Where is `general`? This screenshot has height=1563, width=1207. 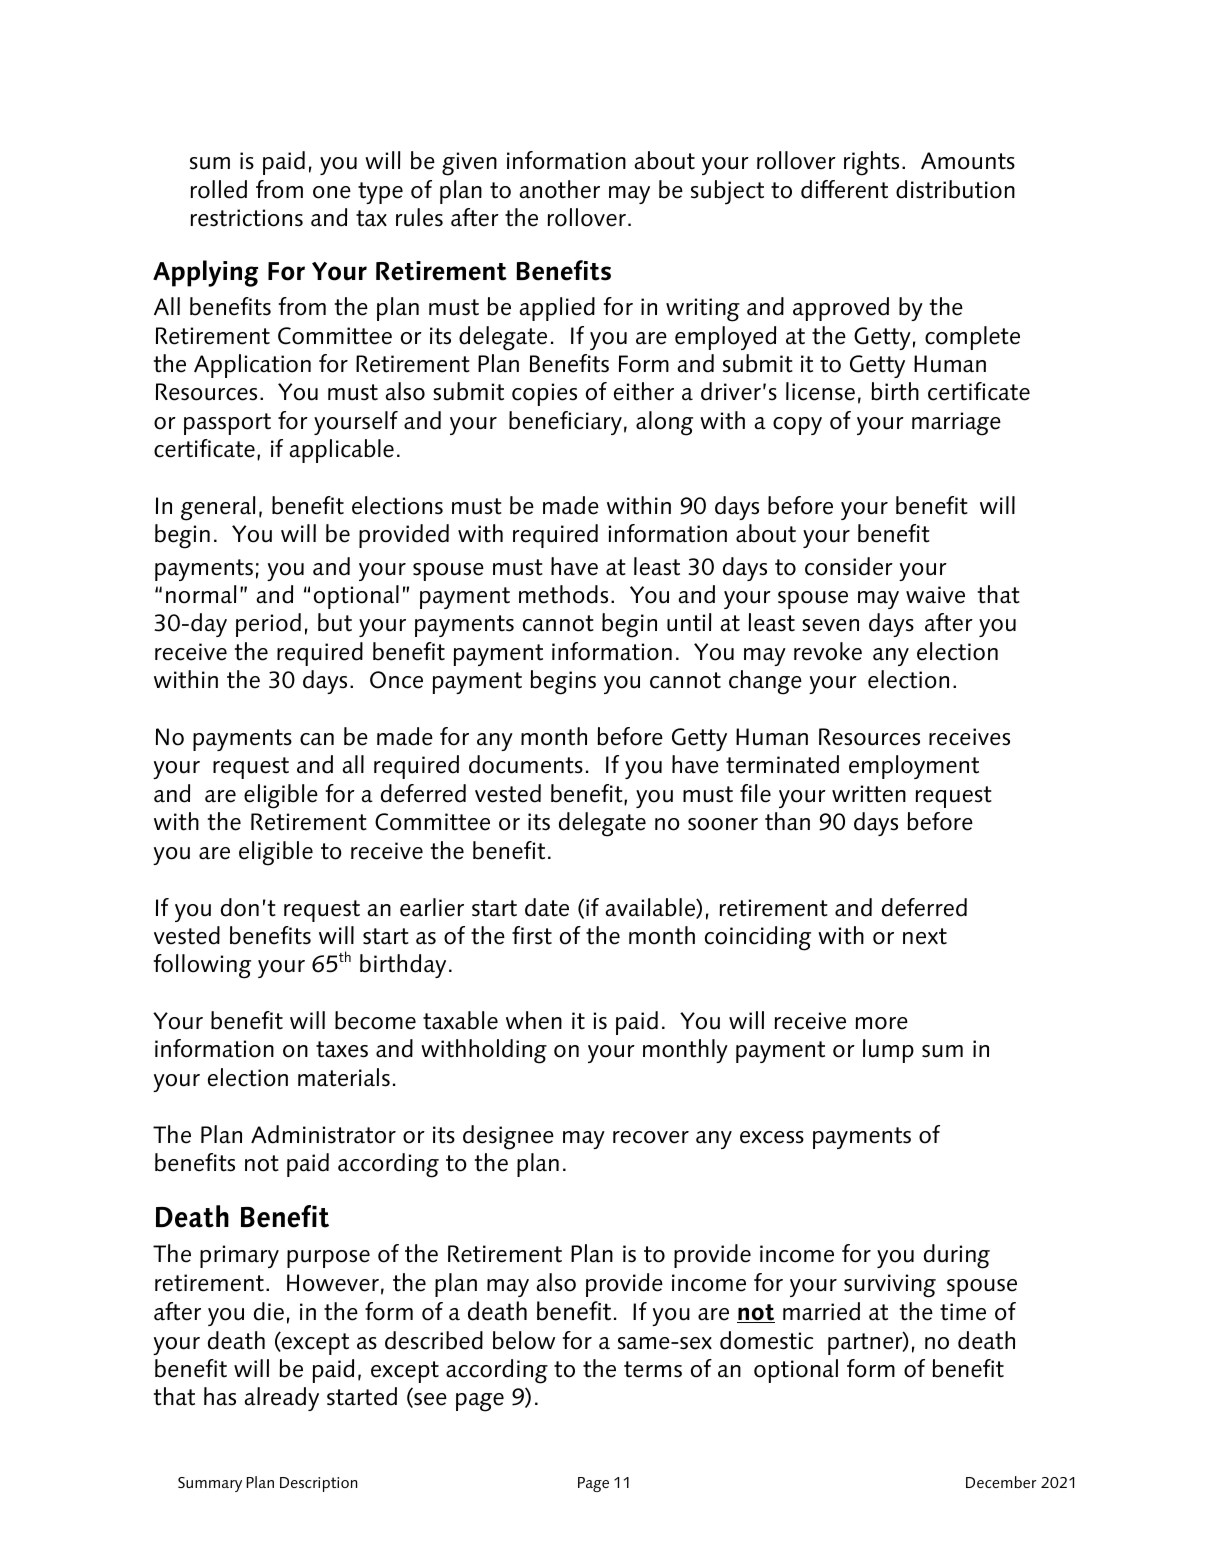 general is located at coordinates (218, 508).
